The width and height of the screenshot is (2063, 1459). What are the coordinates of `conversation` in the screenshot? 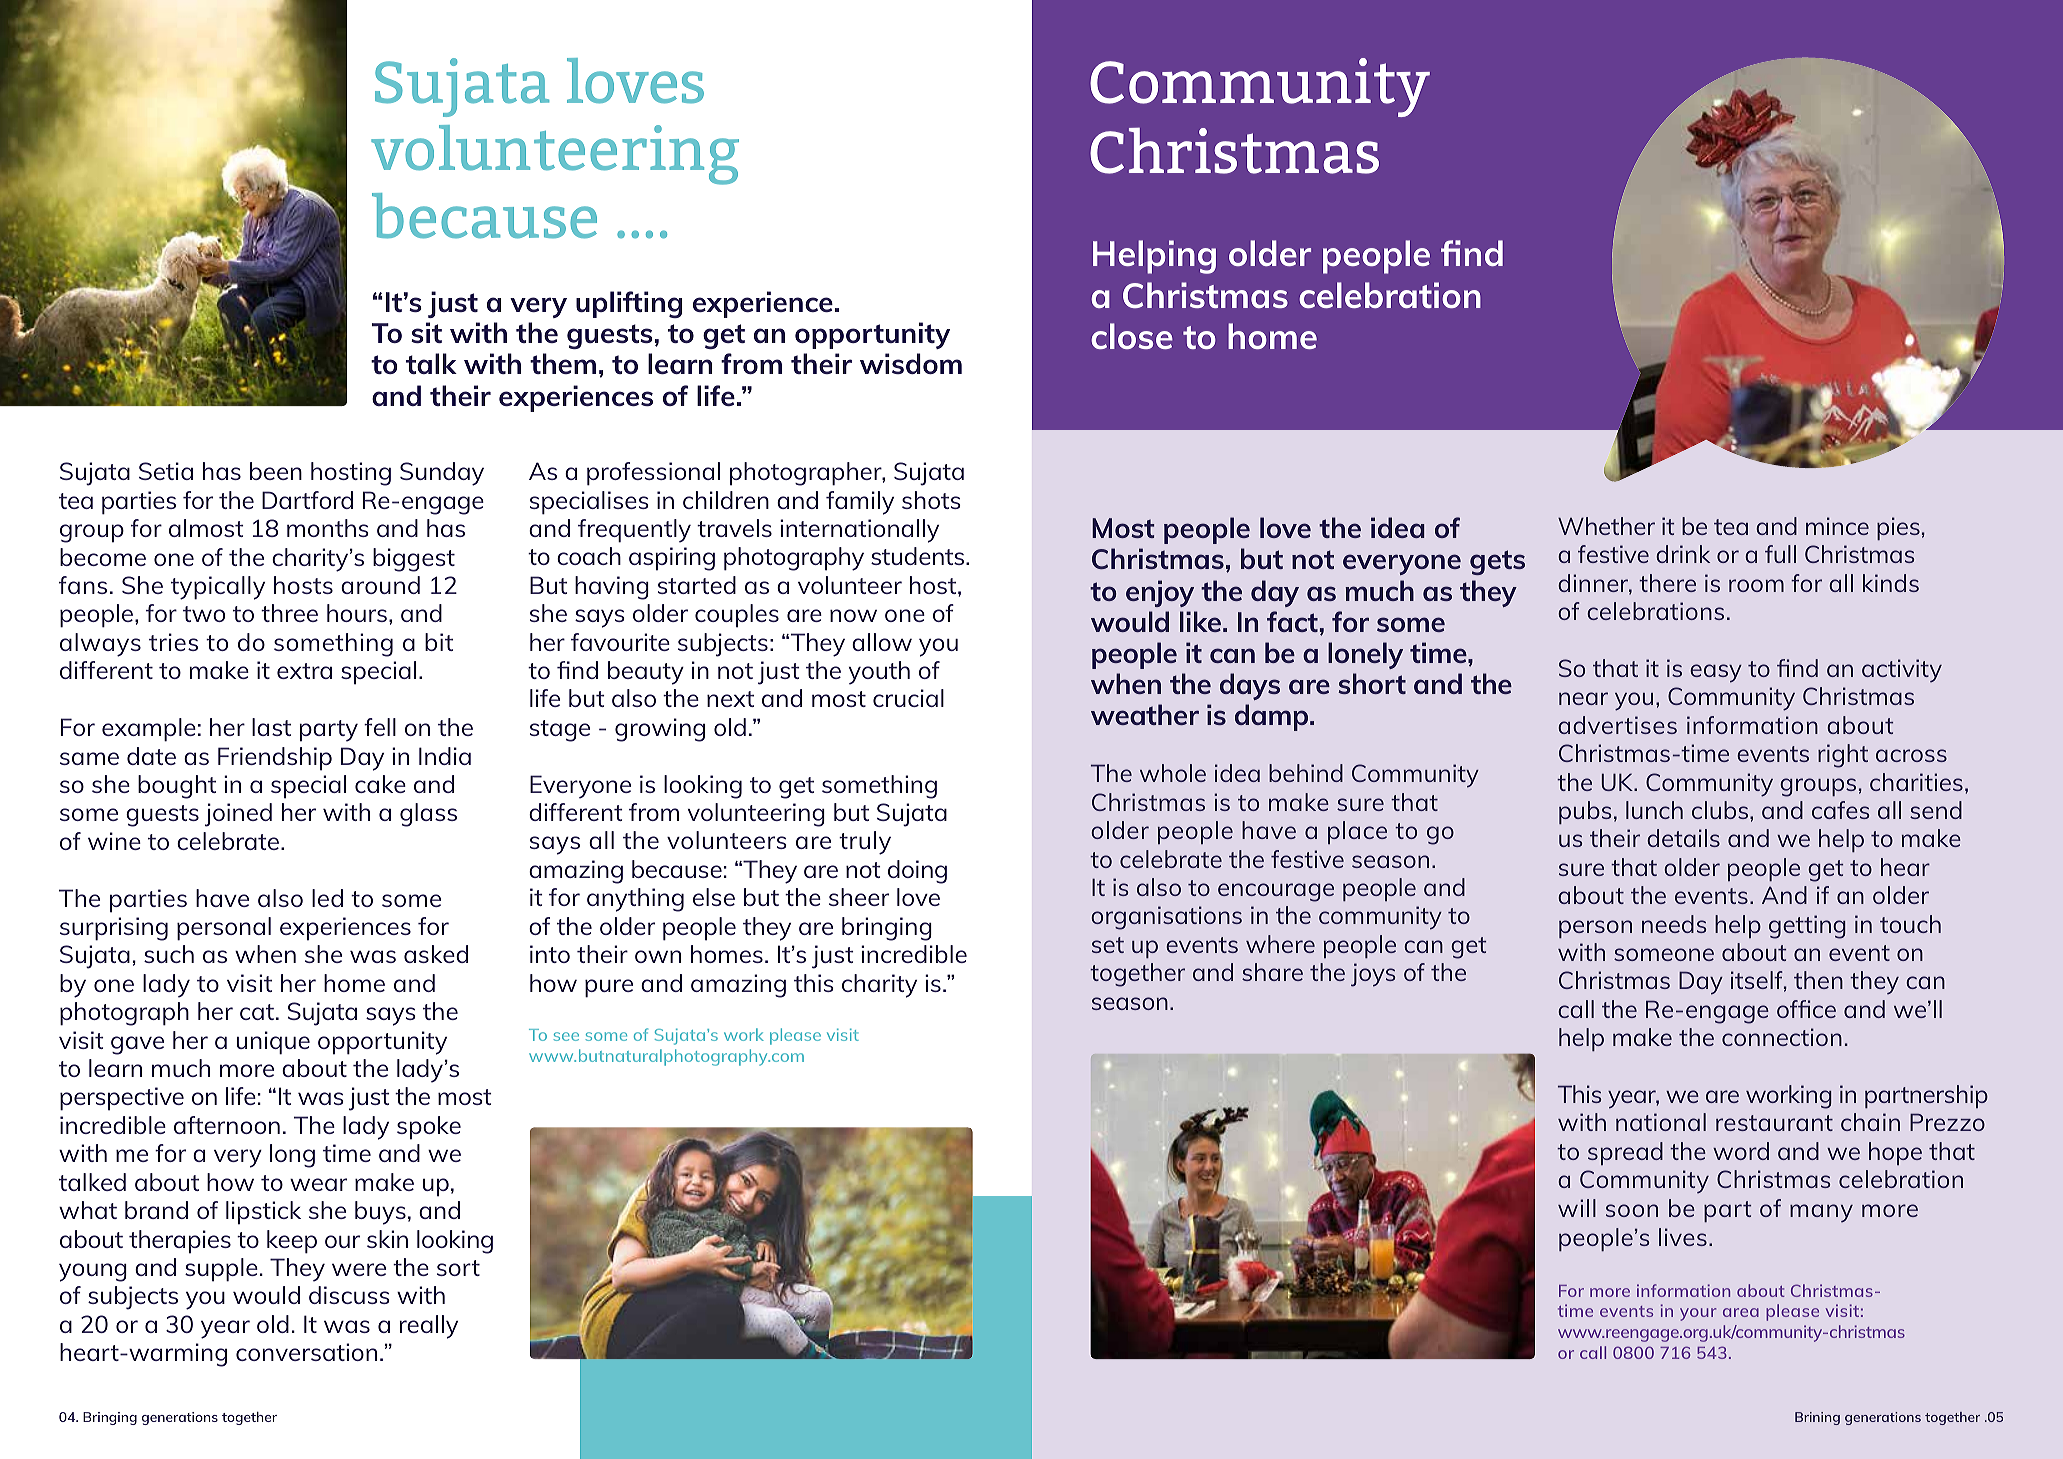 It's located at (306, 1352).
